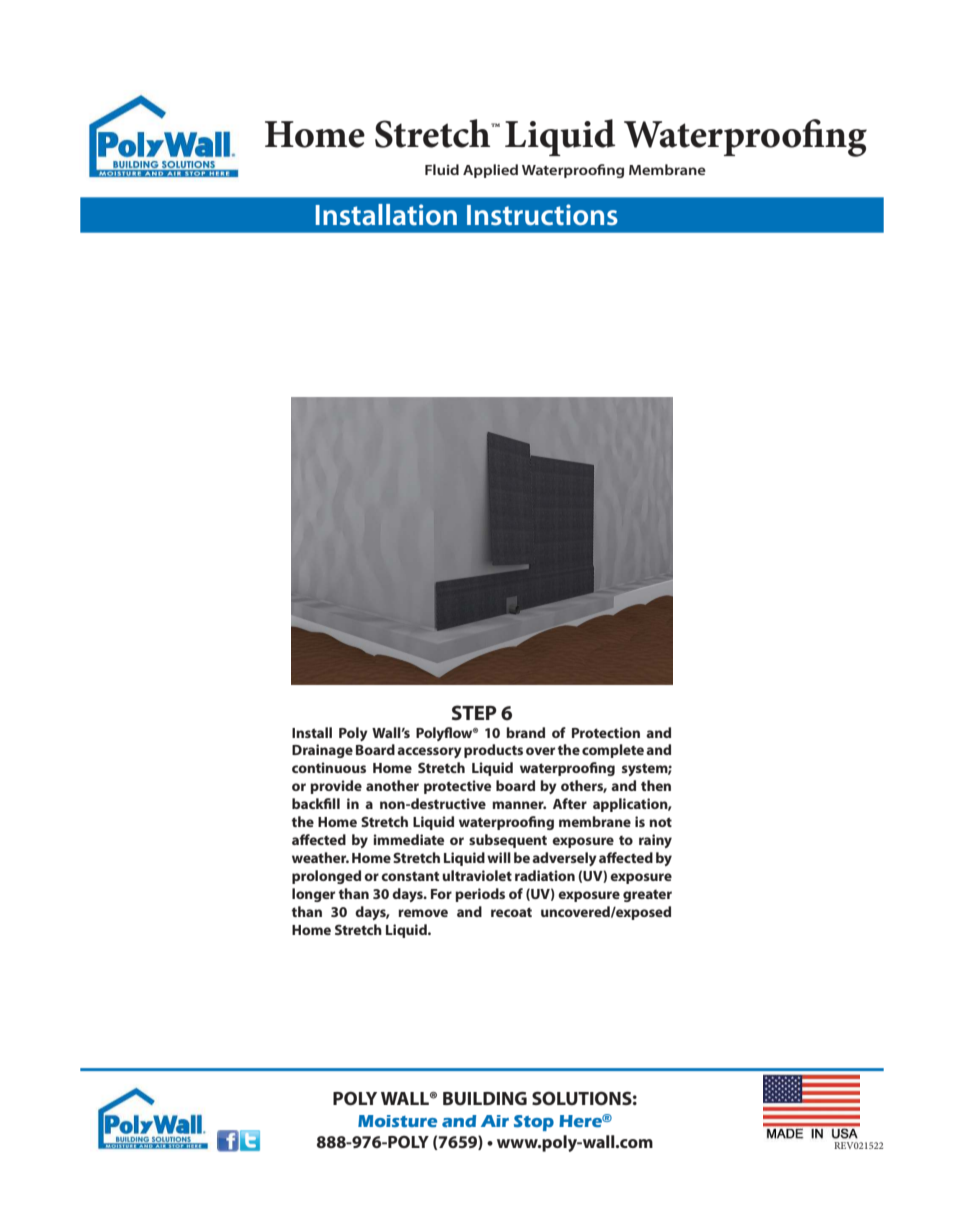 The width and height of the screenshot is (964, 1232). What do you see at coordinates (442, 169) in the screenshot?
I see `Fluid` at bounding box center [442, 169].
